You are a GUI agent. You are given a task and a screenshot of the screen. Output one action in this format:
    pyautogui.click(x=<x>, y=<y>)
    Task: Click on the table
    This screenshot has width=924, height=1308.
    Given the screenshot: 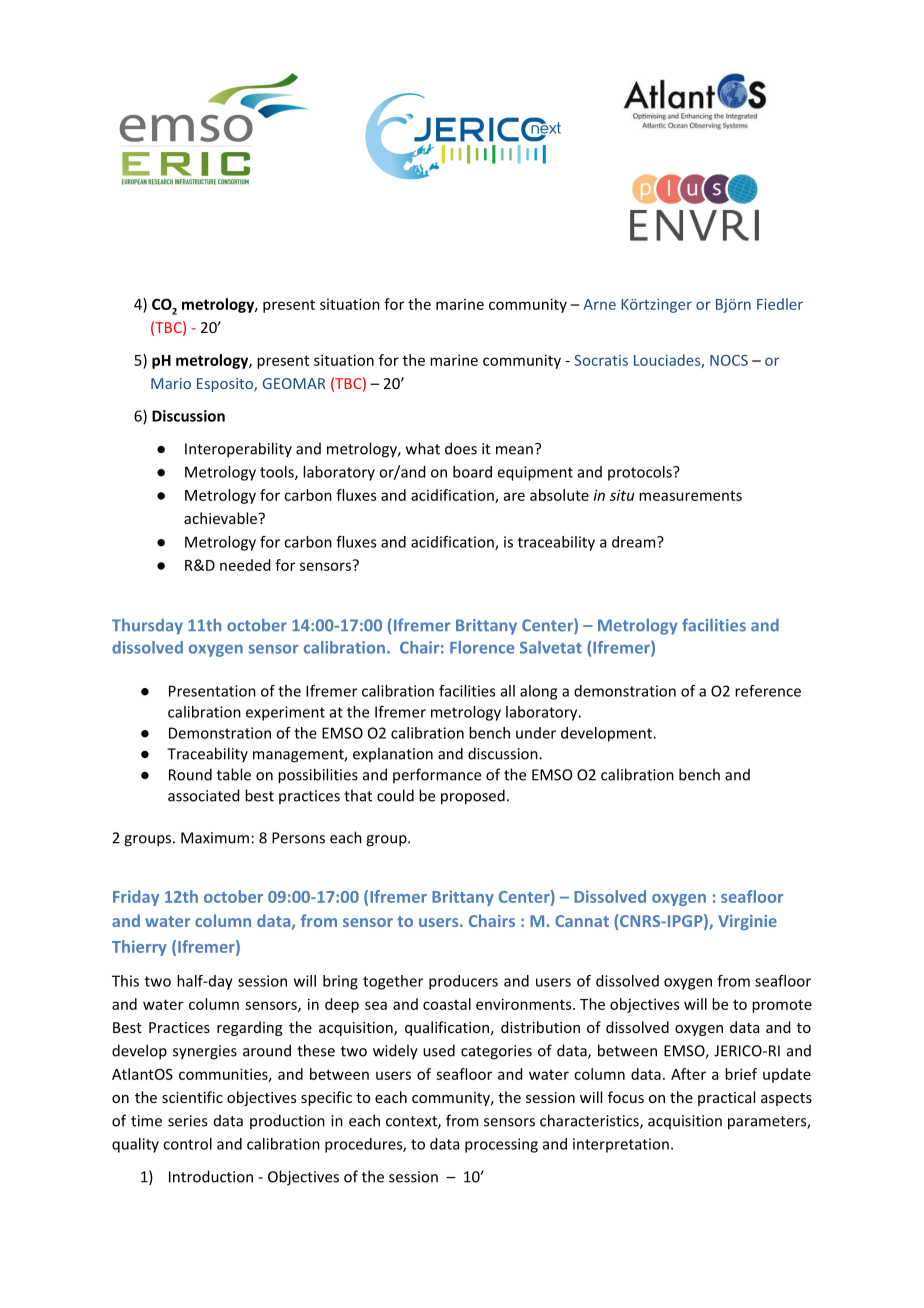 What is the action you would take?
    pyautogui.click(x=234, y=774)
